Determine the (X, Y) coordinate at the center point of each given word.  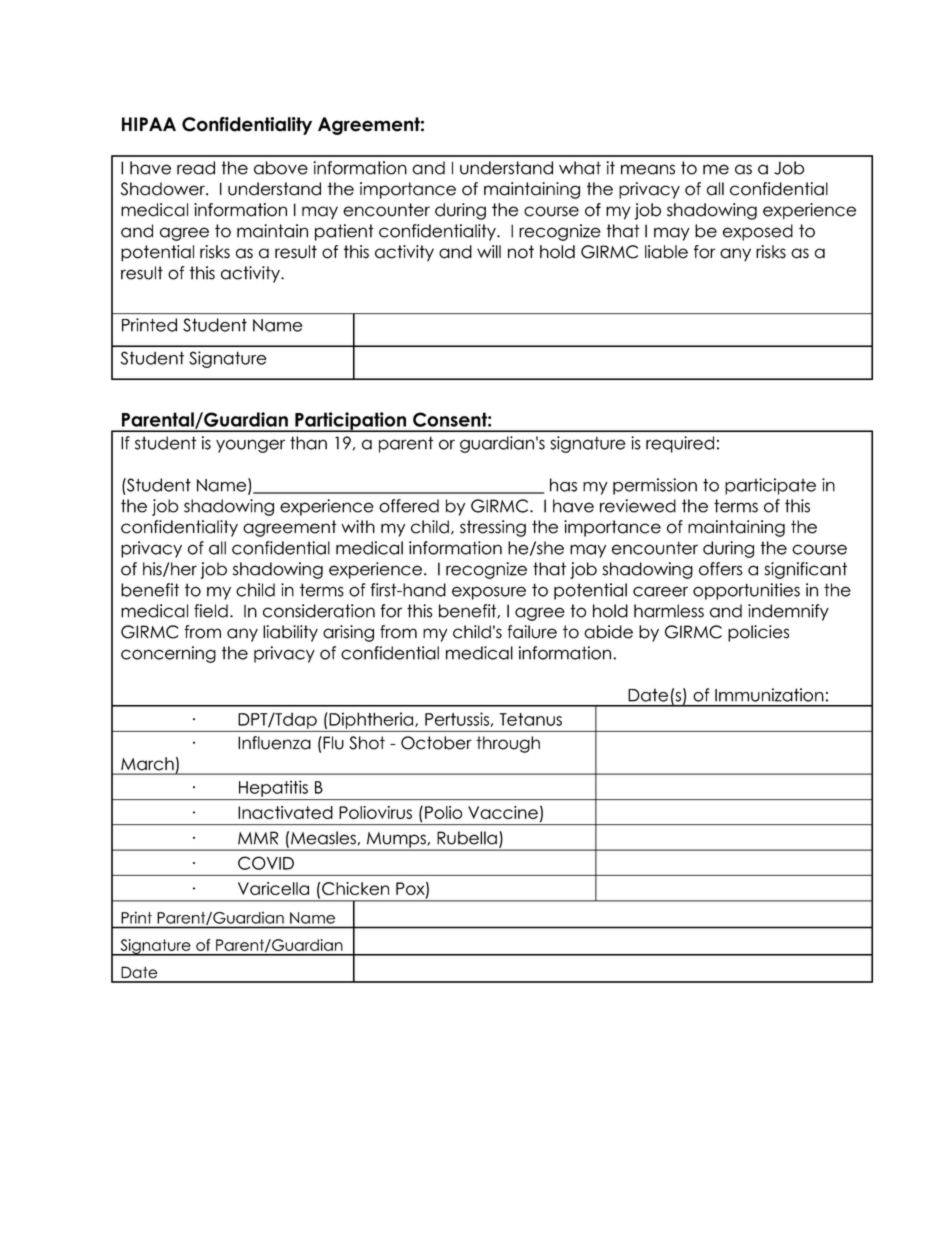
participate (770, 486)
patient (344, 232)
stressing (493, 528)
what (580, 168)
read (196, 168)
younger (250, 446)
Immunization (769, 695)
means (648, 169)
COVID (266, 863)
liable (666, 252)
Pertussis (457, 719)
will (489, 251)
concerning (168, 654)
